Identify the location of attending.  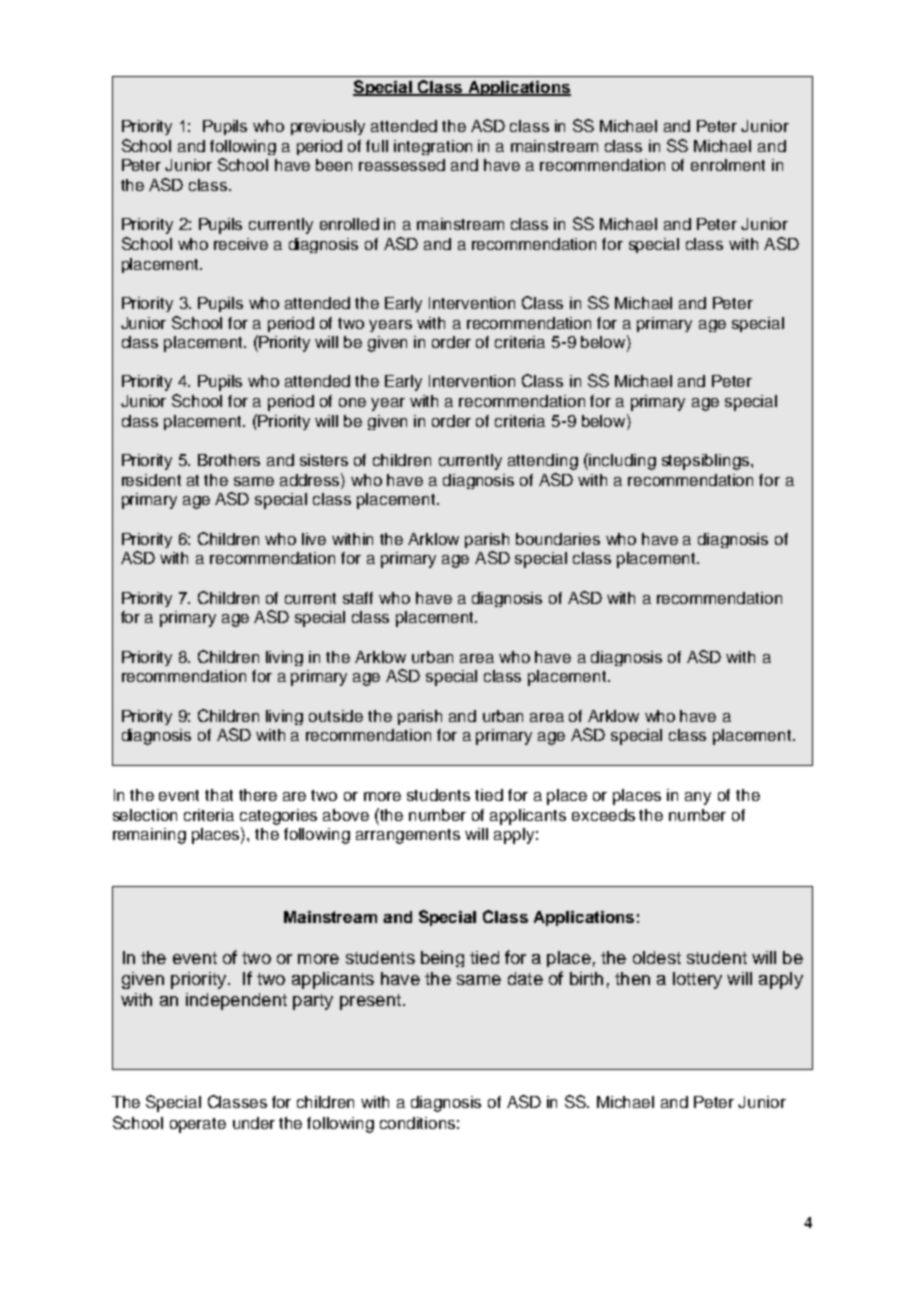
(543, 462).
